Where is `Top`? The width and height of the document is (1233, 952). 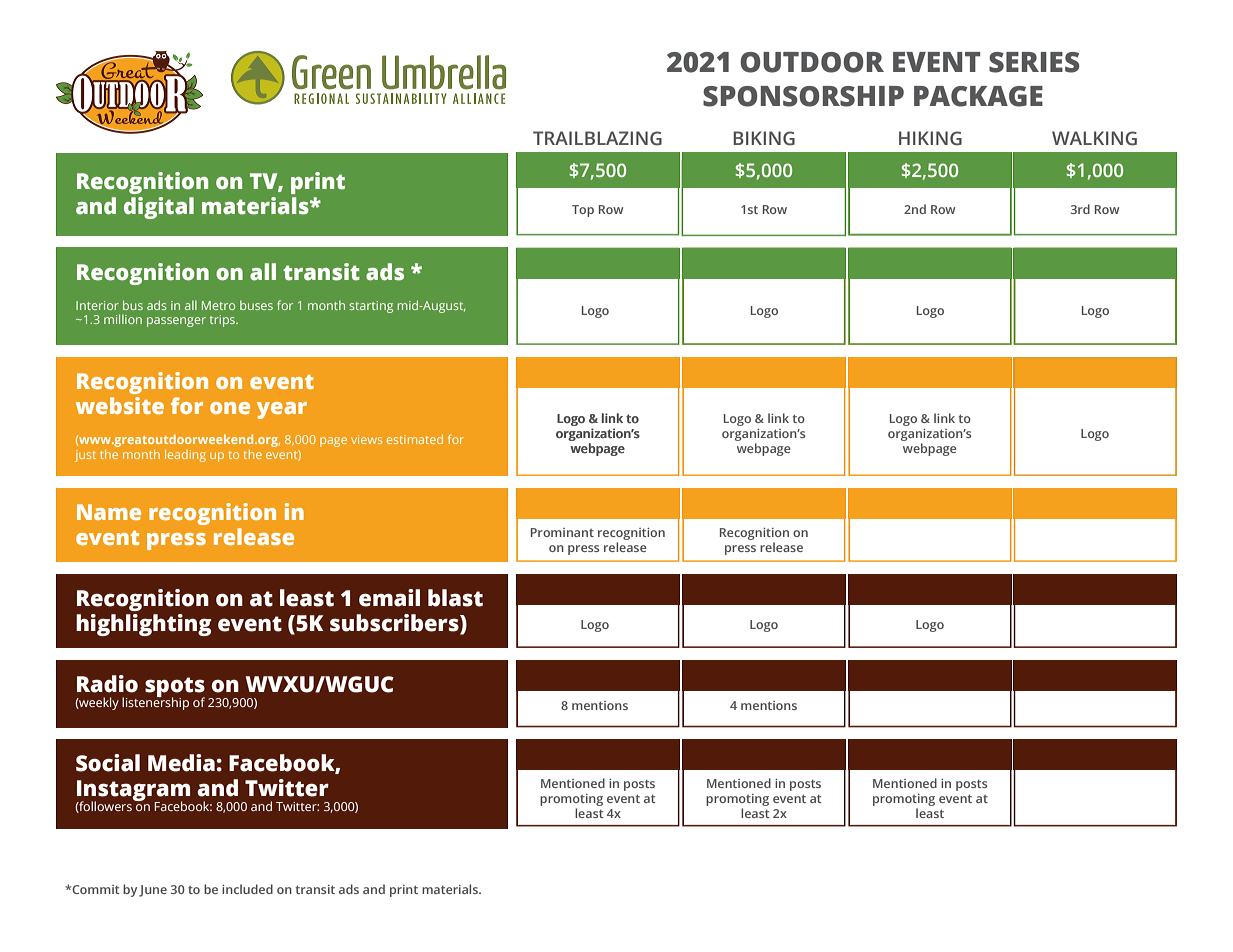
Top is located at coordinates (583, 211).
